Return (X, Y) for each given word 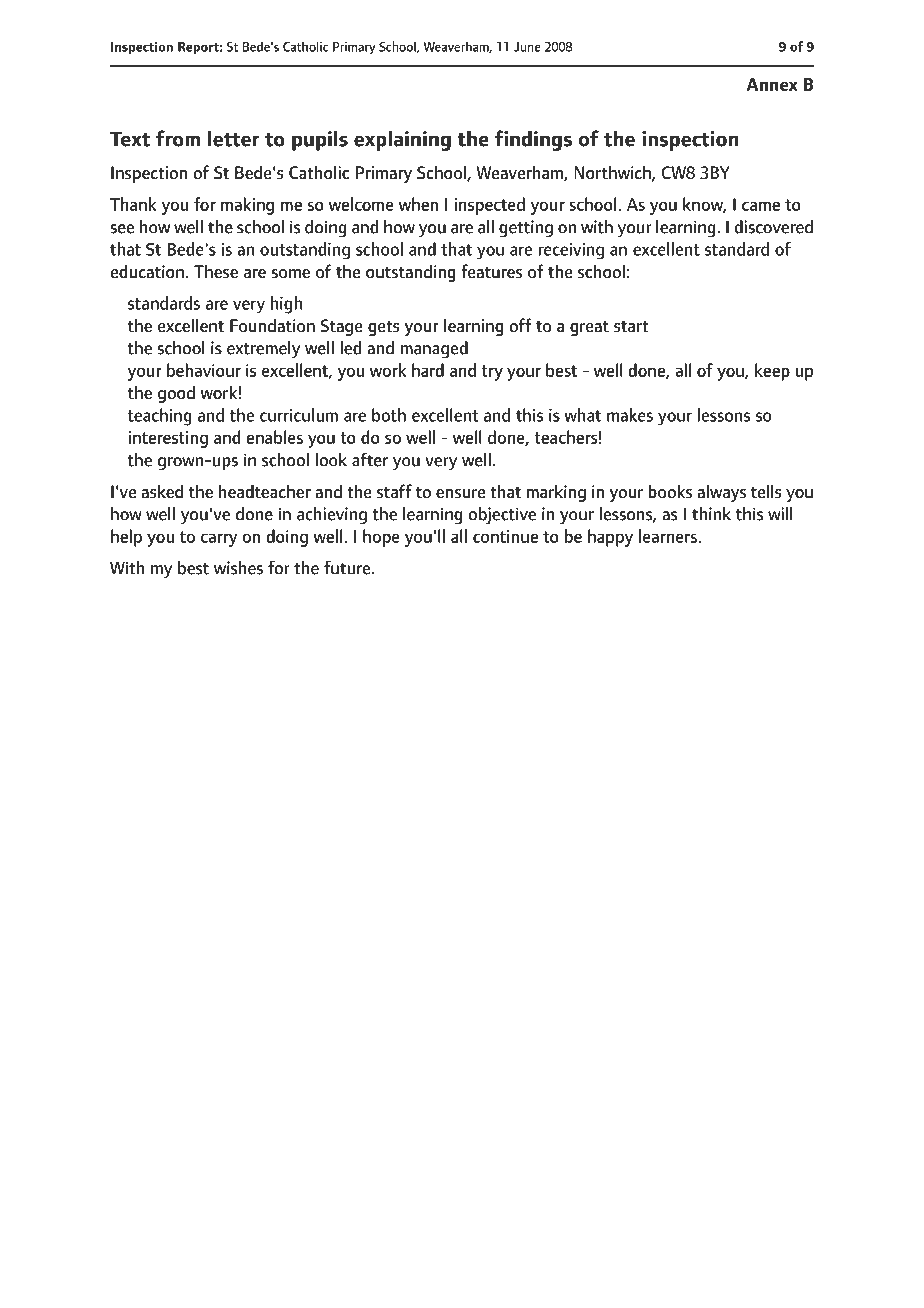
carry (219, 540)
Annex (772, 84)
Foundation (272, 325)
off (520, 325)
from (178, 138)
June (527, 47)
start (631, 326)
